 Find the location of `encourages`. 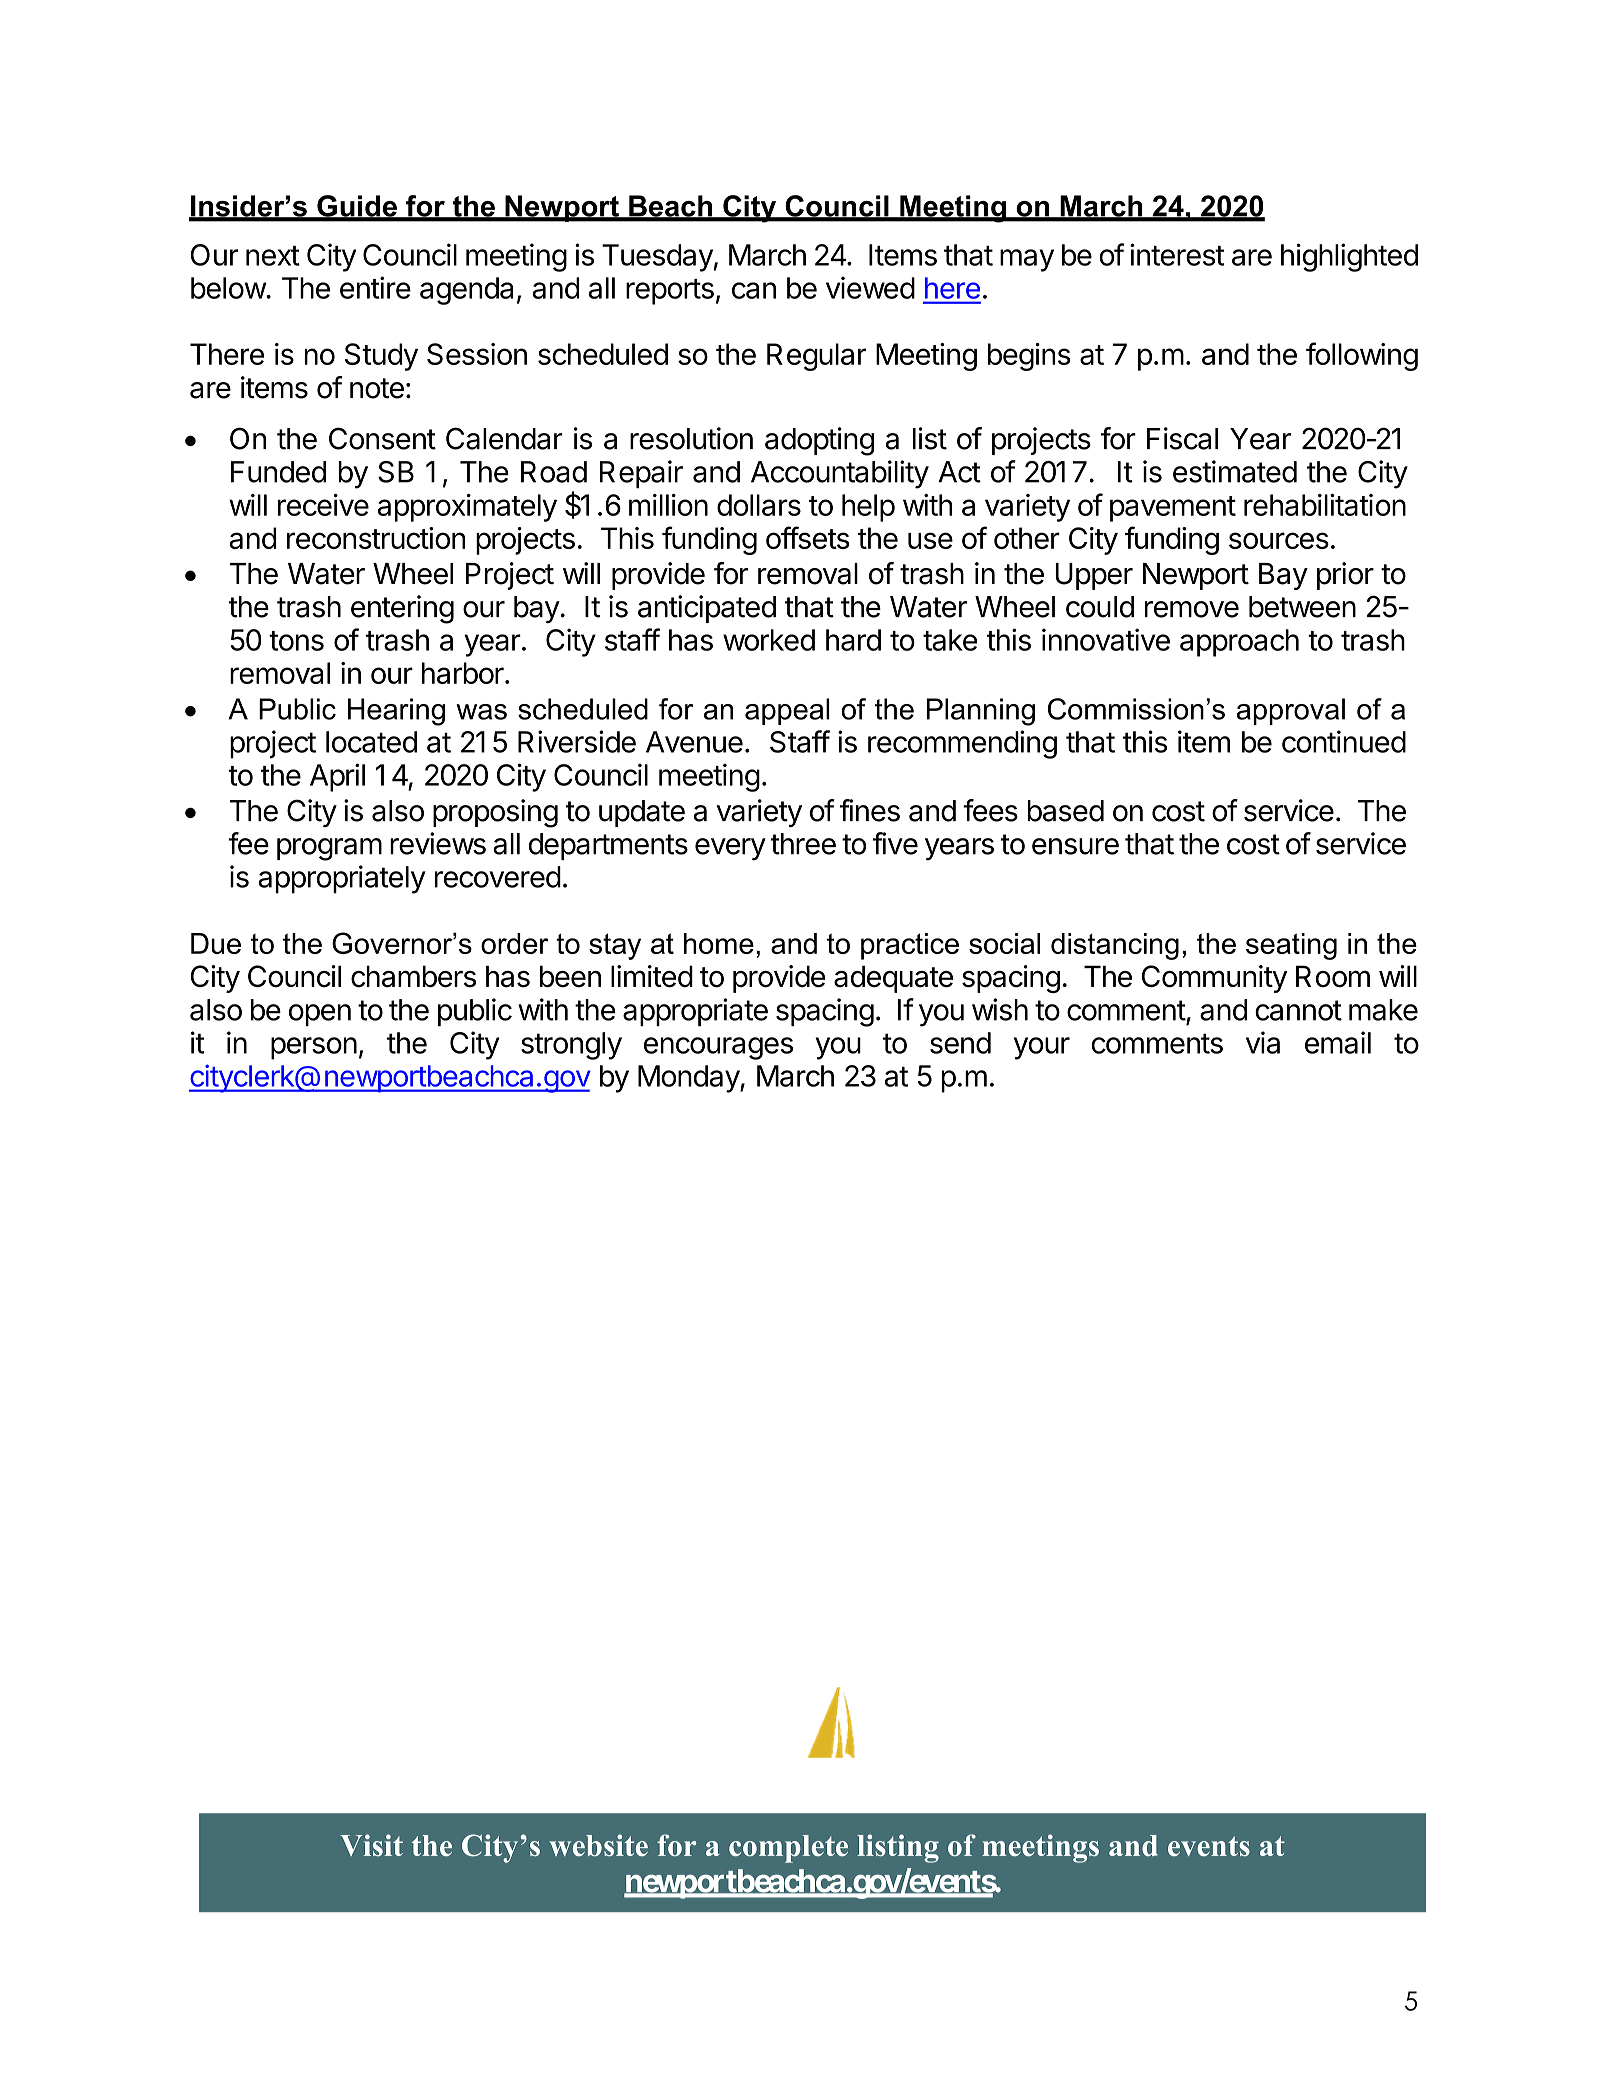

encourages is located at coordinates (718, 1048).
